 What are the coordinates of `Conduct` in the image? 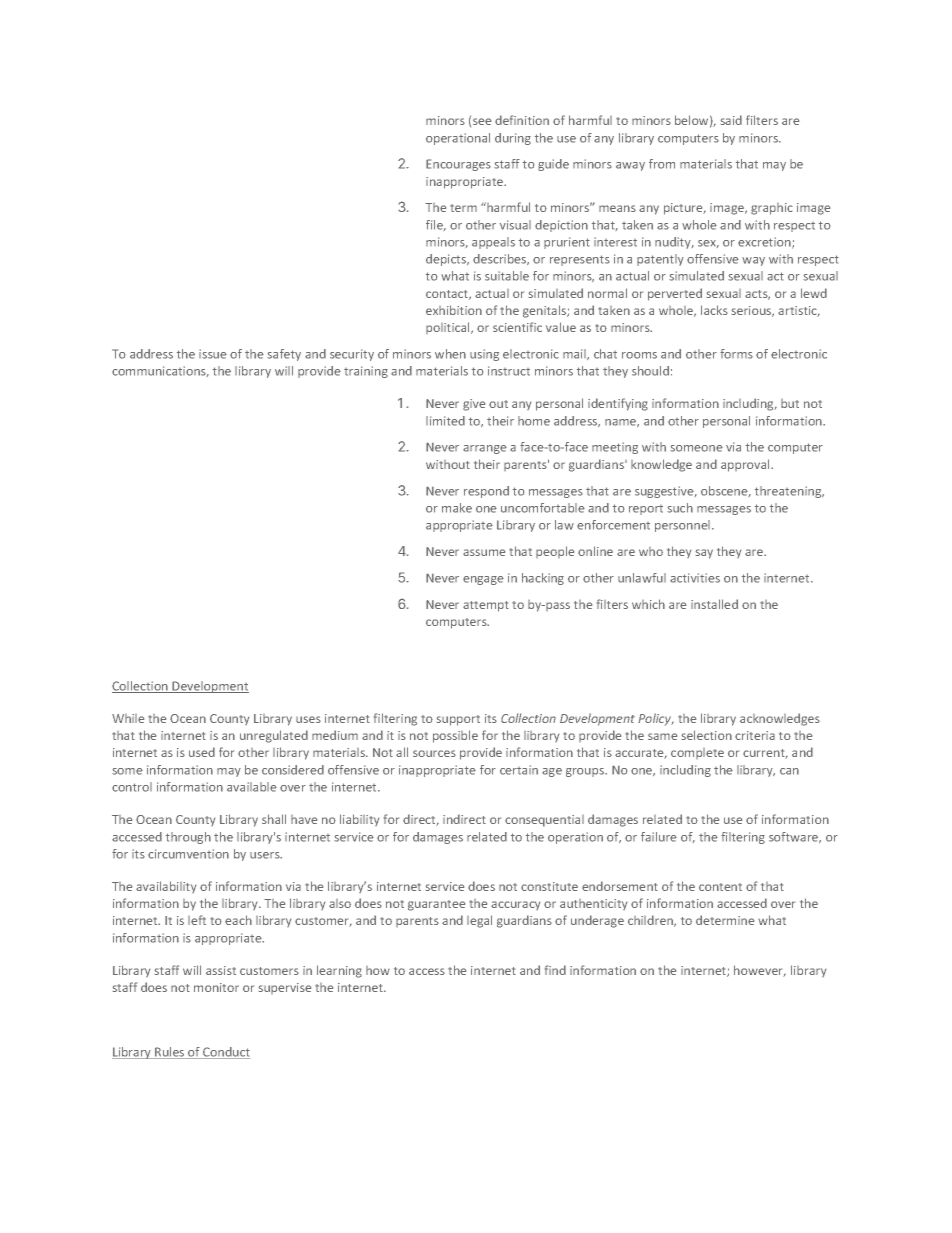 It's located at (225, 1053).
